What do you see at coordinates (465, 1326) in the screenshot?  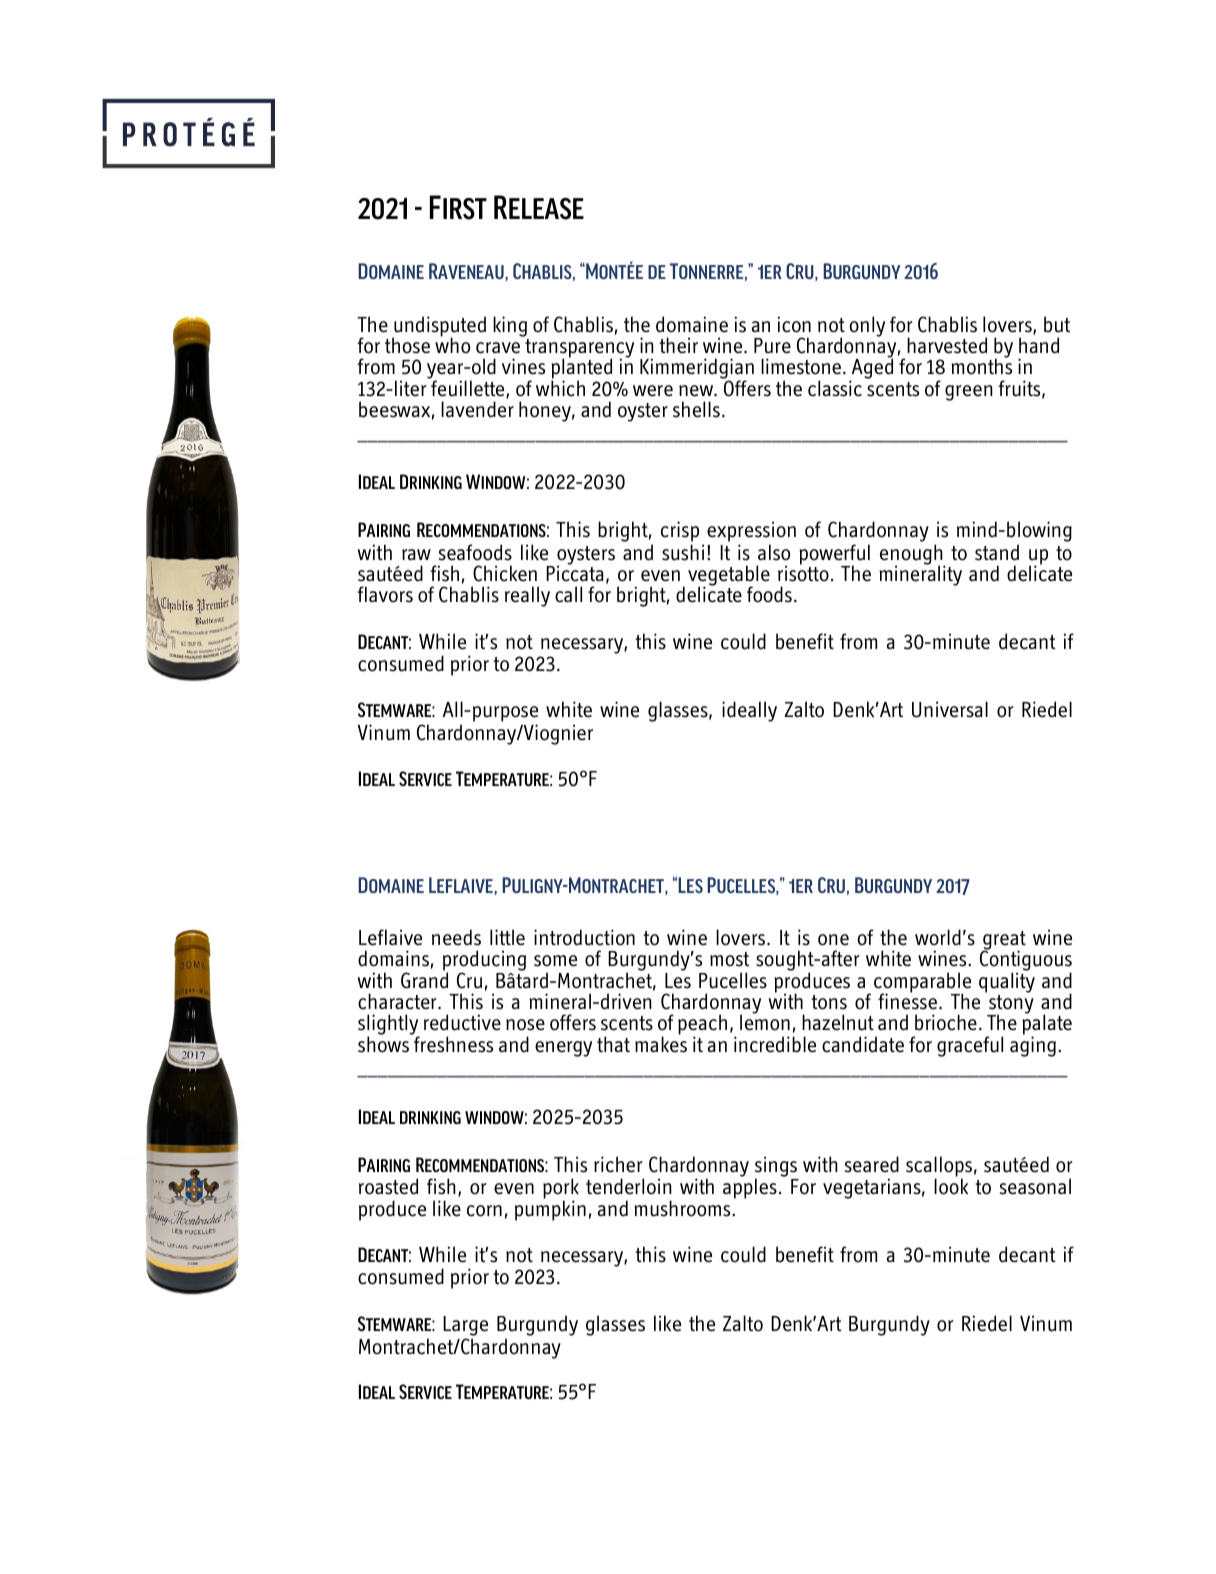 I see `Large` at bounding box center [465, 1326].
